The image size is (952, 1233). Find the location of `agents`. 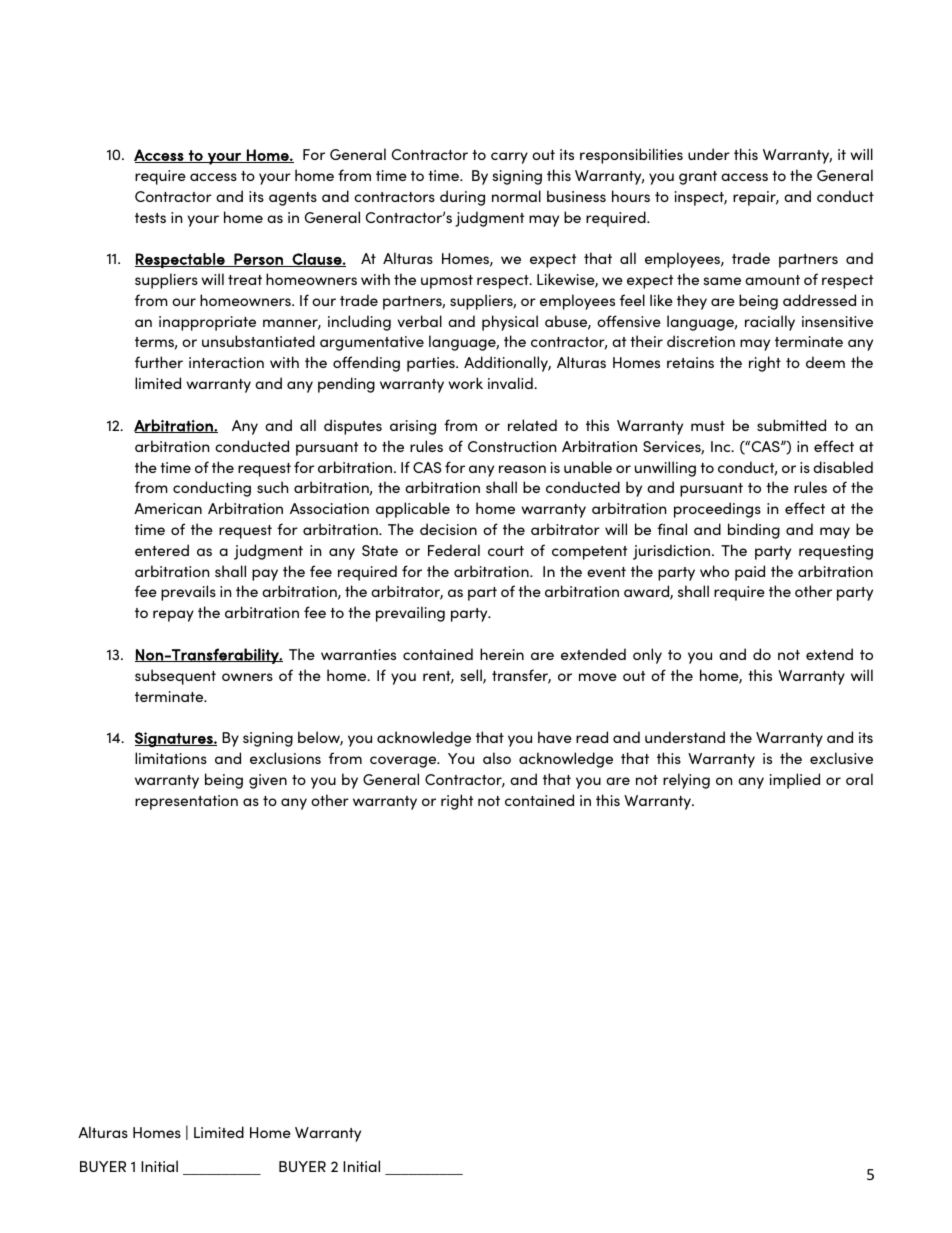

agents is located at coordinates (293, 199).
